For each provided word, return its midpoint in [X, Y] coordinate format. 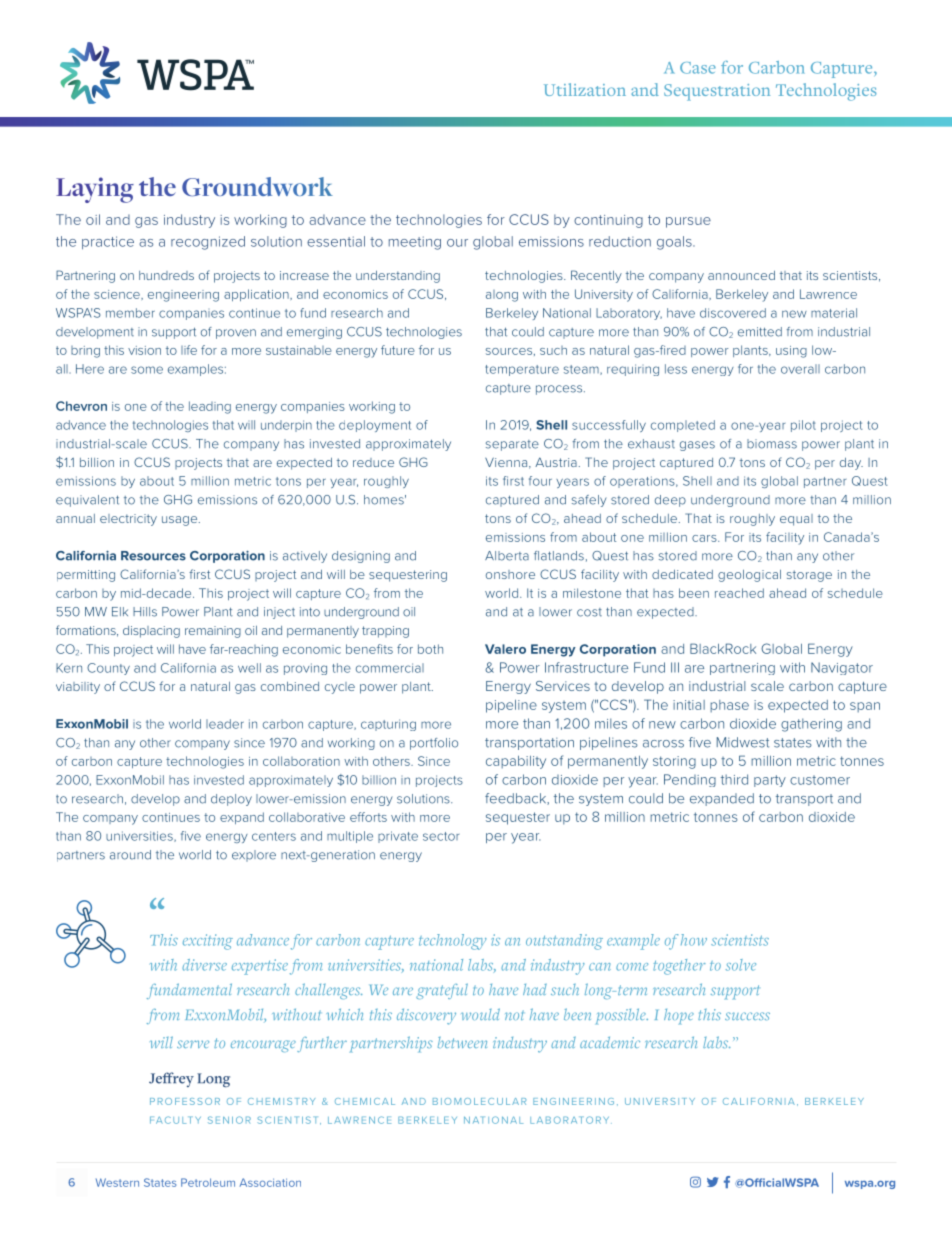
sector [441, 836]
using [791, 352]
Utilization [585, 89]
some [147, 370]
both [430, 649]
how [694, 940]
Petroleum [208, 1182]
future [398, 350]
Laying [95, 190]
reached [739, 593]
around [130, 855]
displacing [151, 632]
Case [698, 68]
